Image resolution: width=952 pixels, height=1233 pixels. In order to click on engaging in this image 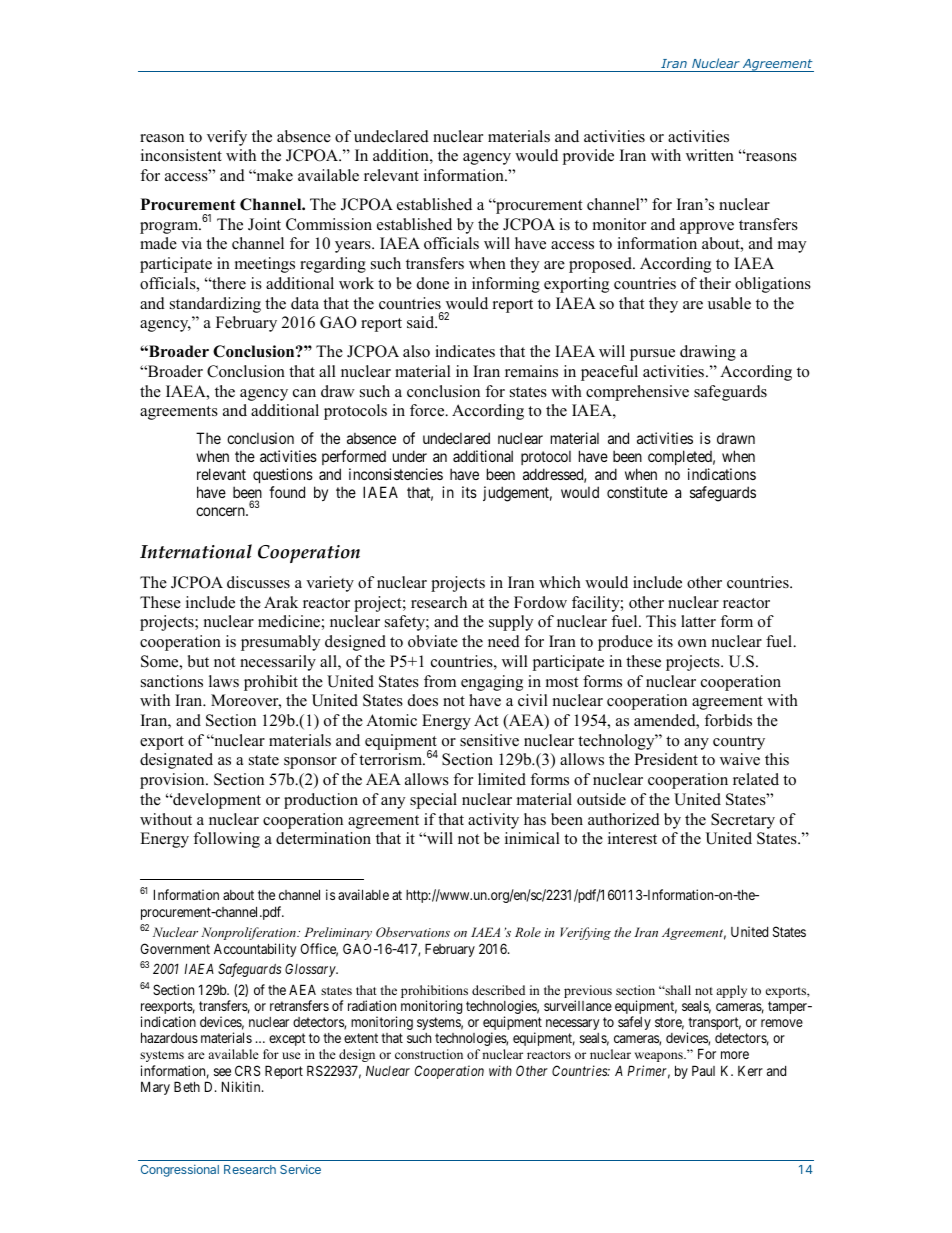, I will do `click(492, 683)`.
